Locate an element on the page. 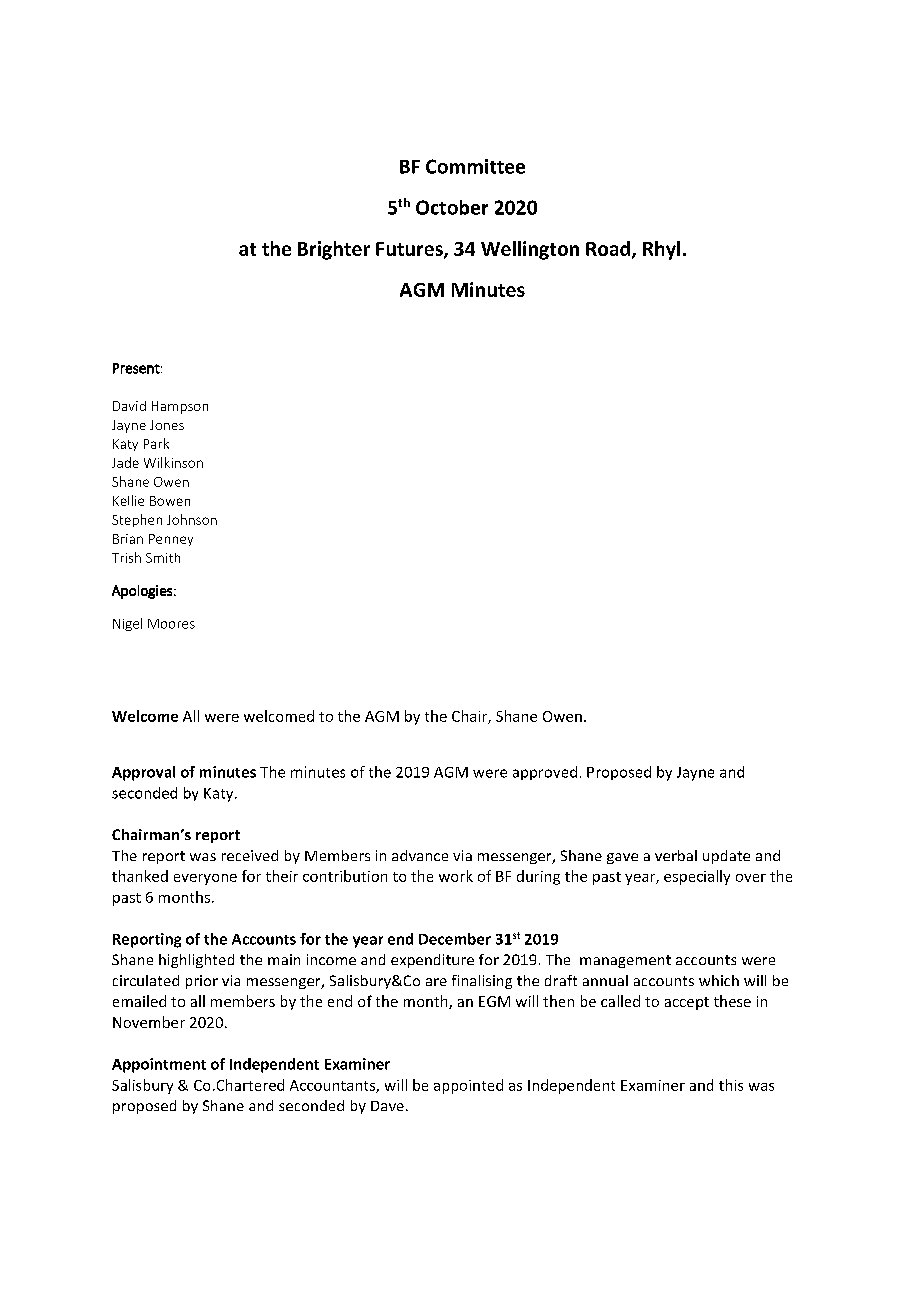 The image size is (924, 1308). verbal is located at coordinates (676, 855).
